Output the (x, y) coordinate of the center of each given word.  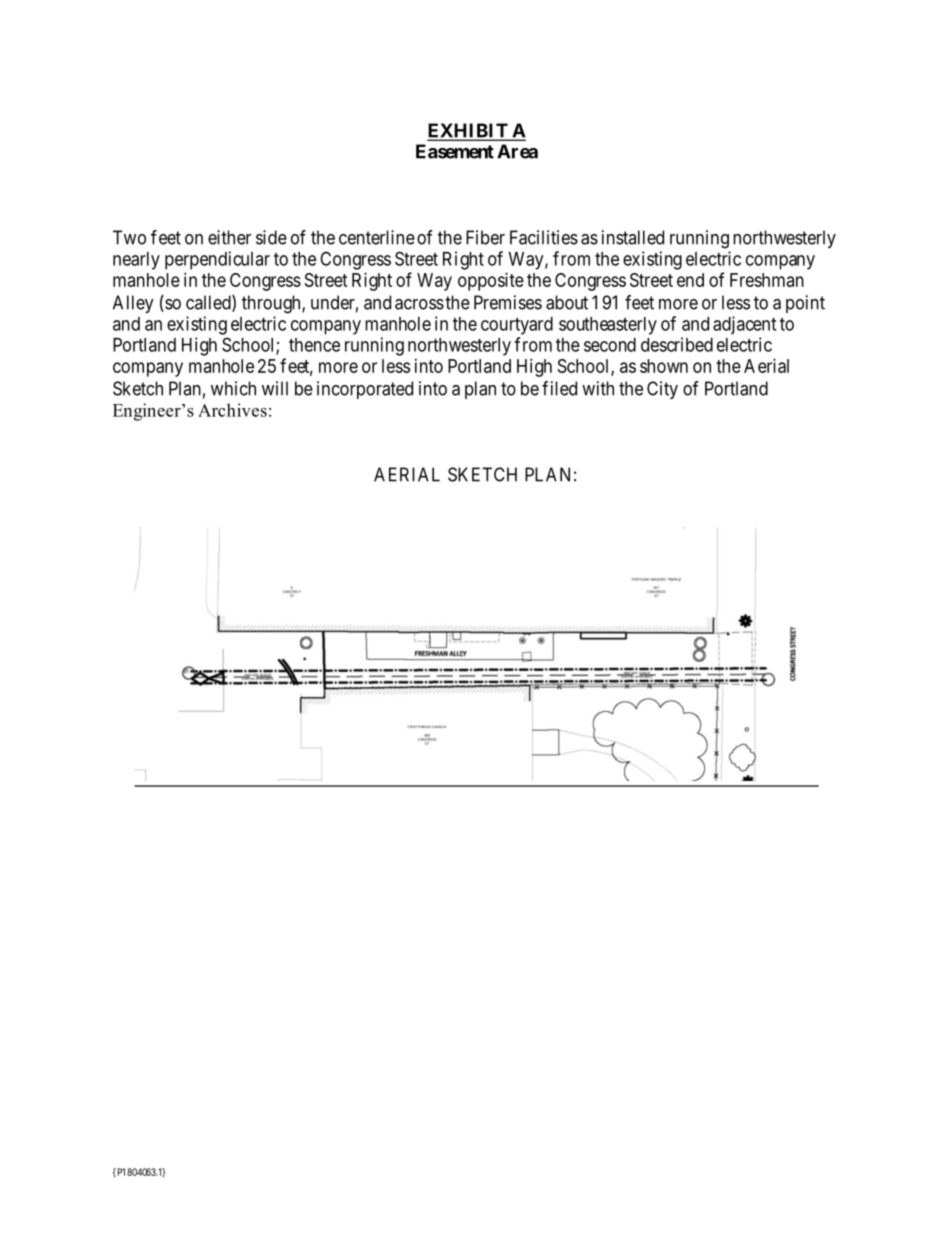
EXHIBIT (468, 131)
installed (633, 237)
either (229, 237)
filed (559, 388)
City (662, 390)
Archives (232, 410)
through (272, 304)
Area (517, 151)
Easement (455, 151)
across (419, 304)
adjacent (744, 325)
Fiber (485, 237)
